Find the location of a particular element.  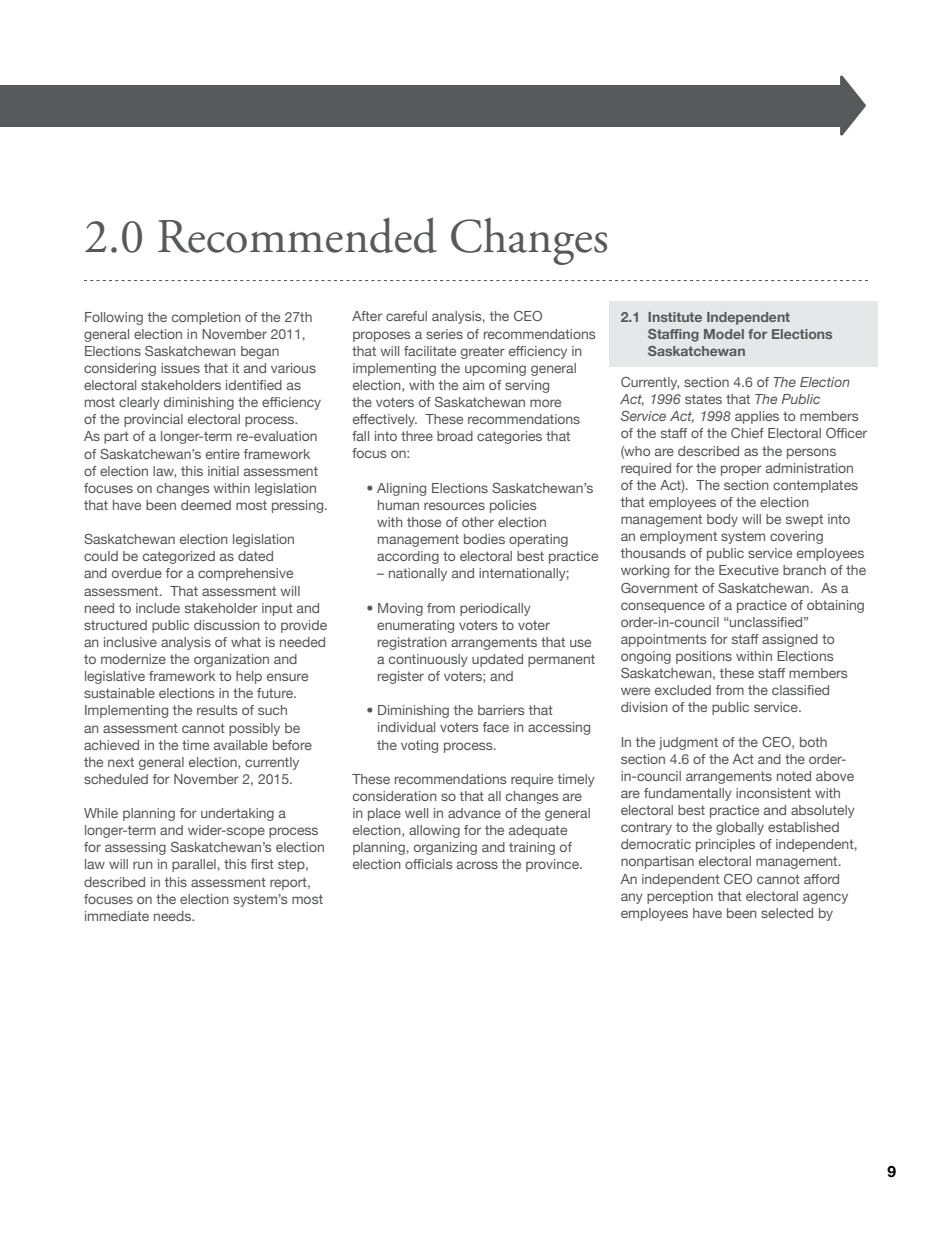

parallel is located at coordinates (194, 865).
